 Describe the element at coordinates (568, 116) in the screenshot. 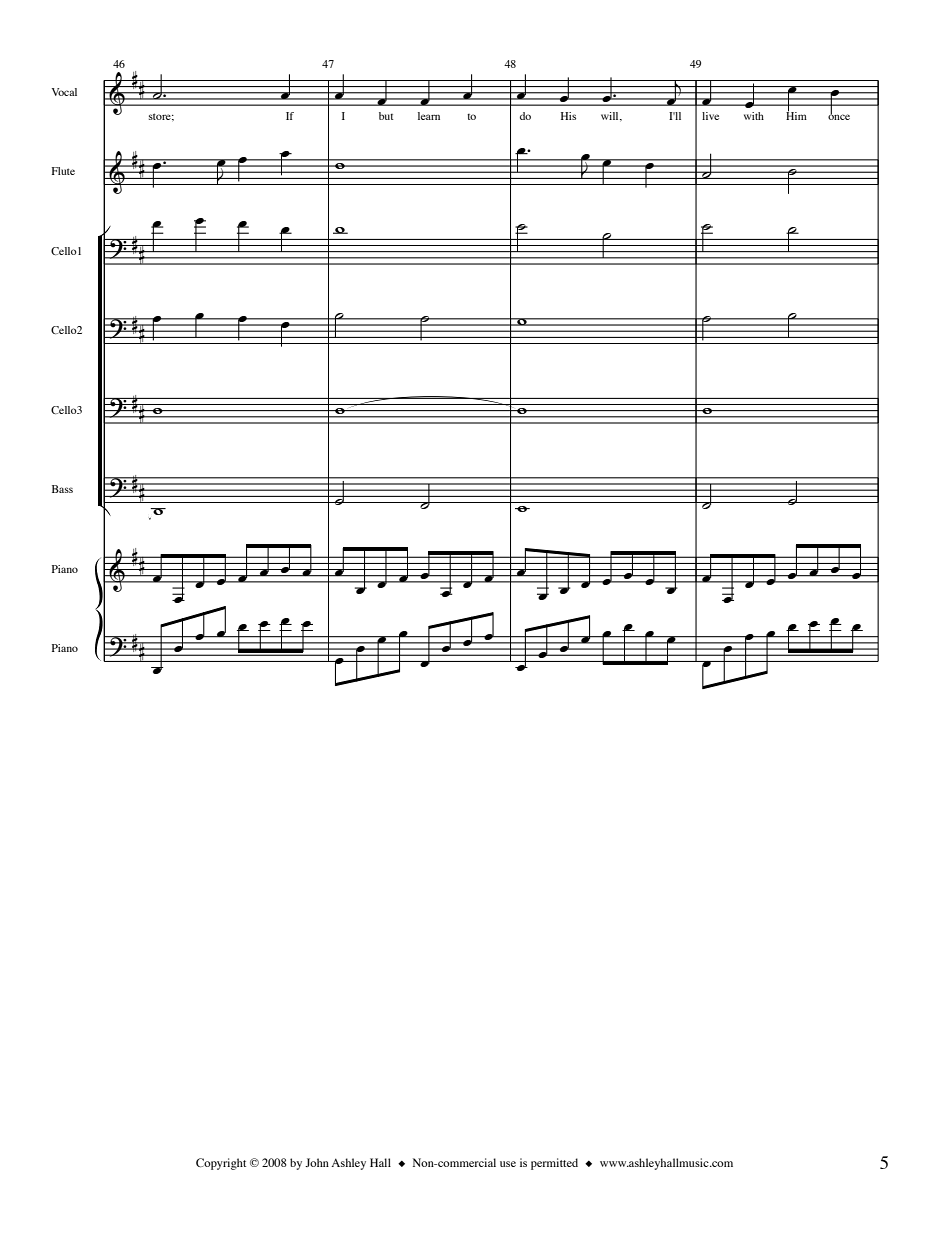

I see `His` at that location.
